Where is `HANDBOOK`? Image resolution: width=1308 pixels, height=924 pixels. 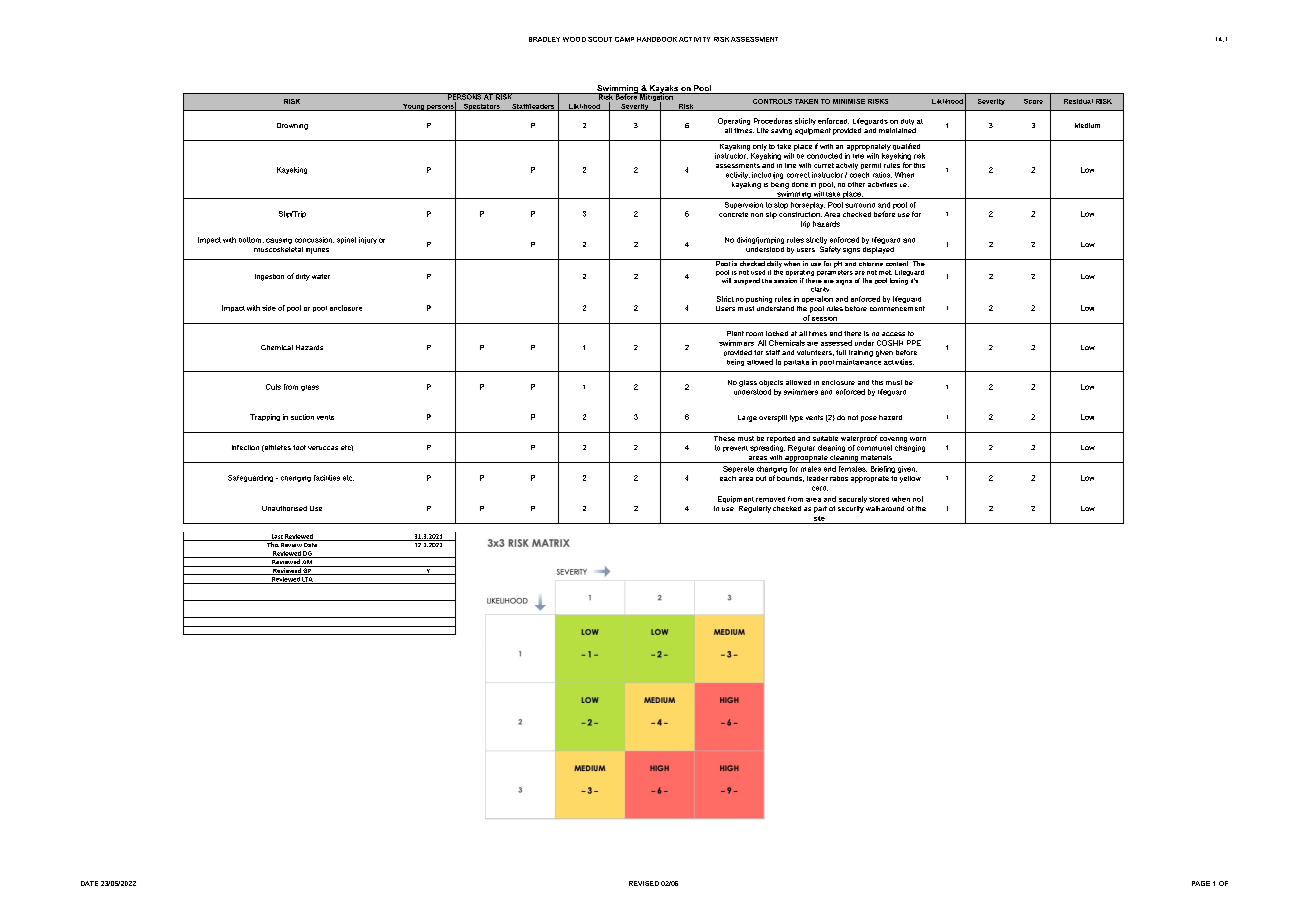 HANDBOOK is located at coordinates (657, 39).
